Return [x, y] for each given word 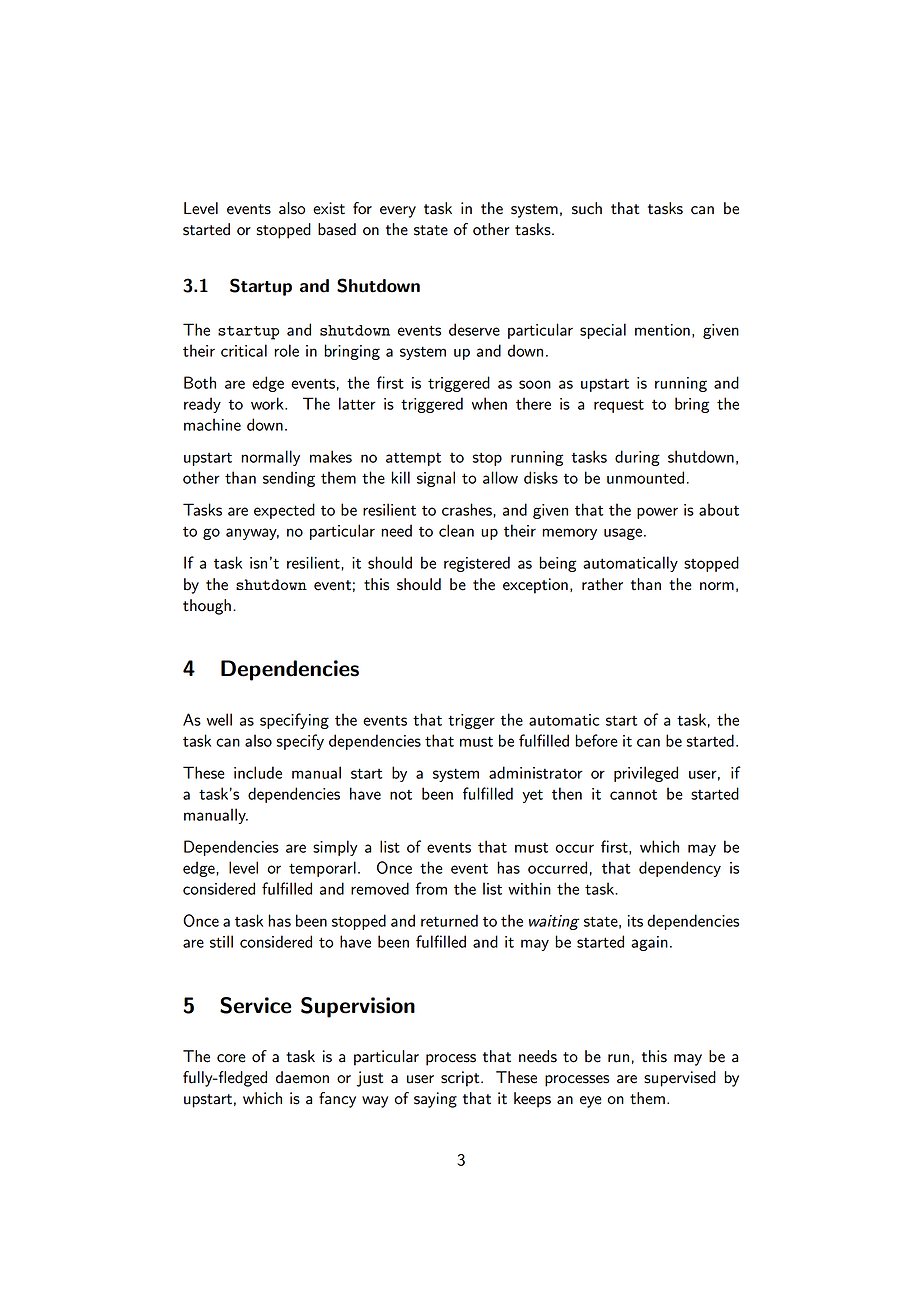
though [207, 607]
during [637, 458]
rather [602, 584]
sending [289, 479]
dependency [680, 869]
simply [335, 848]
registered [477, 564]
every [398, 212]
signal [436, 479]
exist [329, 208]
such [587, 208]
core [231, 1058]
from [431, 888]
